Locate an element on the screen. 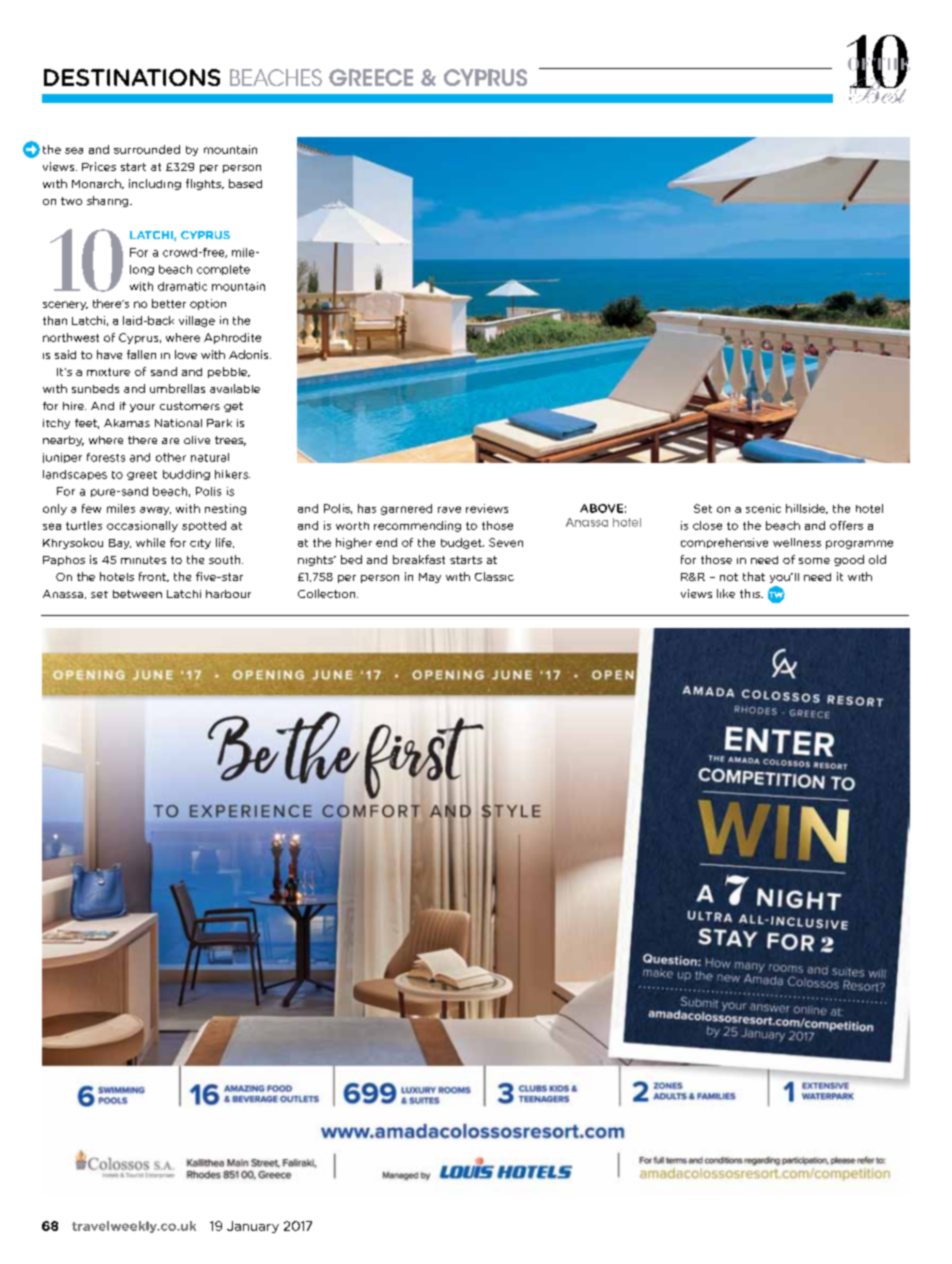 The width and height of the screenshot is (952, 1264). your is located at coordinates (142, 408).
